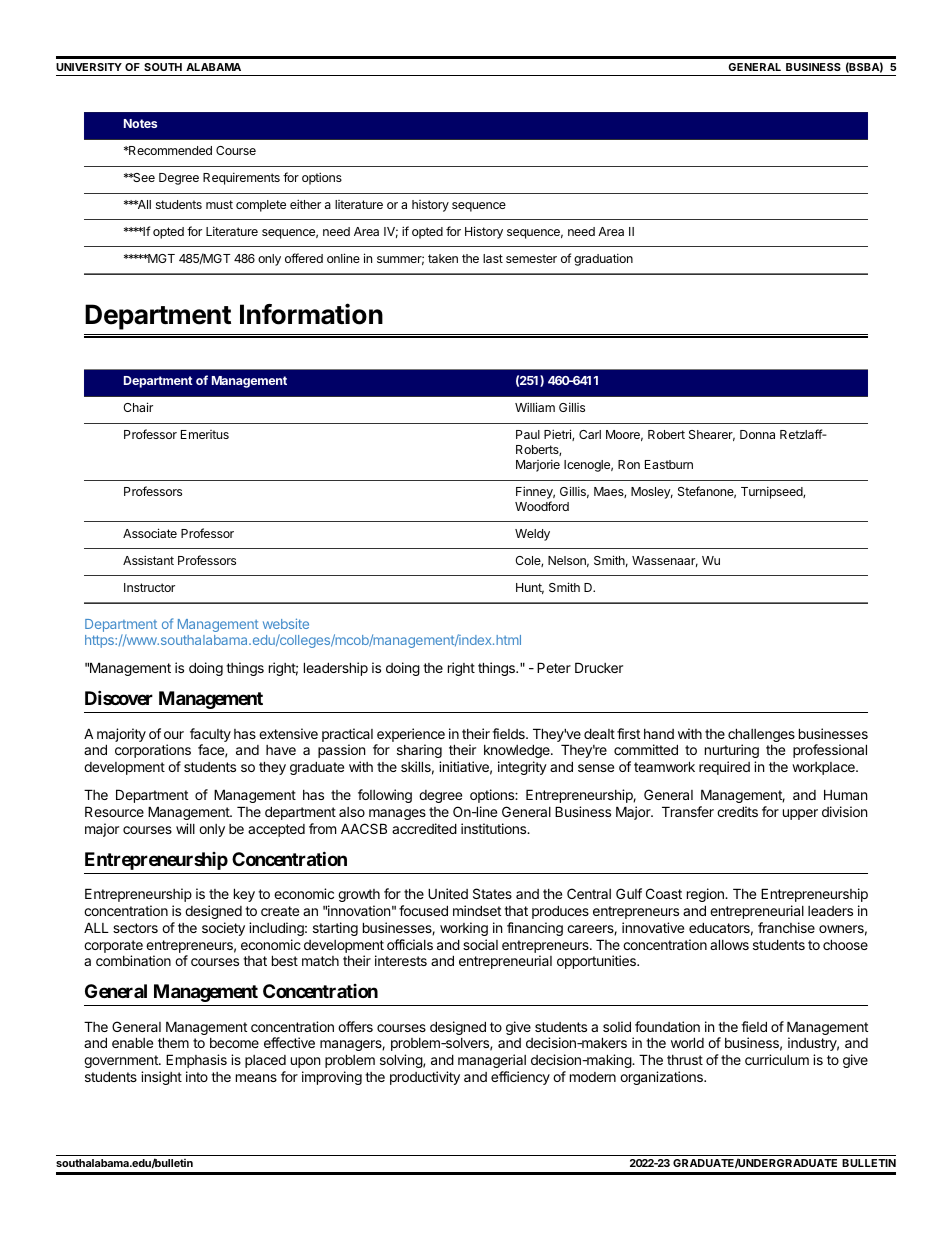  I want to click on Notes, so click(140, 123).
